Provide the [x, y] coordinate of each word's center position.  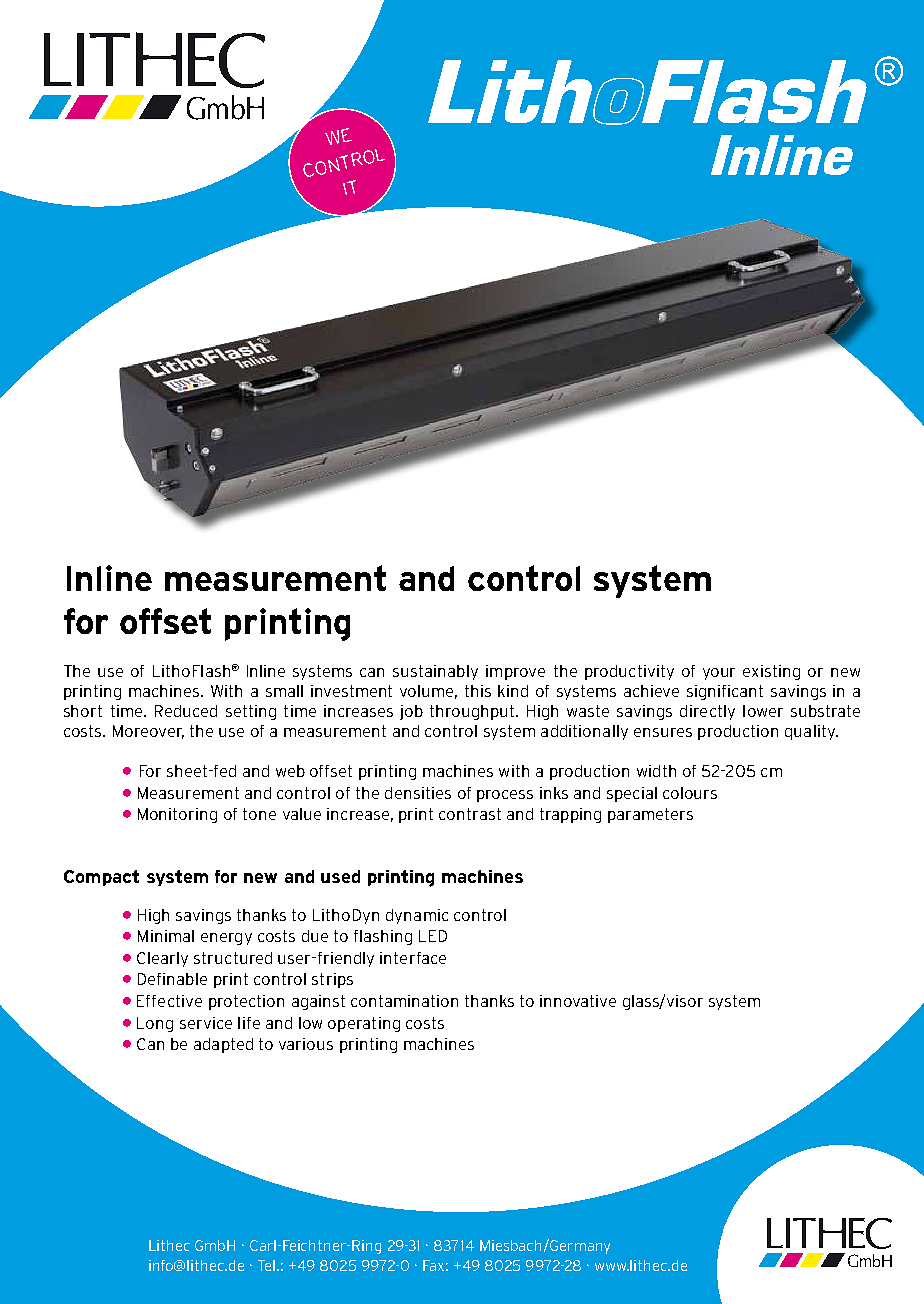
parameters [650, 815]
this [478, 691]
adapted [223, 1045]
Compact [101, 878]
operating [364, 1024]
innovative [578, 1001]
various [306, 1044]
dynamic [417, 916]
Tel [268, 1265]
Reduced [186, 711]
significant [725, 692]
